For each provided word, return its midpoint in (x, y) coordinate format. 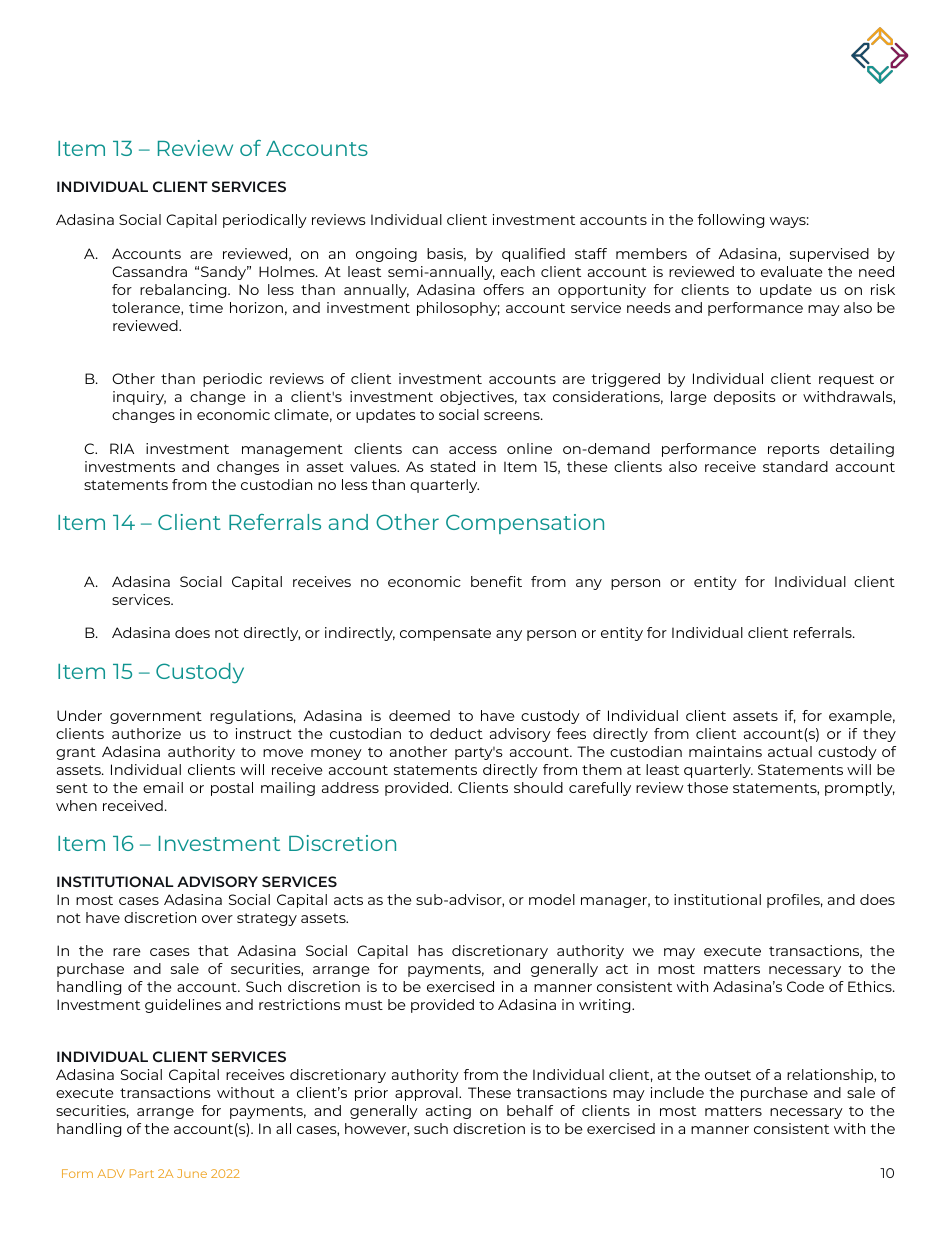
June (192, 1173)
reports (794, 450)
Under (79, 715)
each (518, 271)
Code (805, 986)
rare (127, 952)
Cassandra (149, 271)
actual (790, 751)
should (538, 787)
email (163, 787)
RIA (122, 448)
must (364, 1005)
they (879, 735)
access (473, 450)
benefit (496, 581)
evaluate (792, 271)
